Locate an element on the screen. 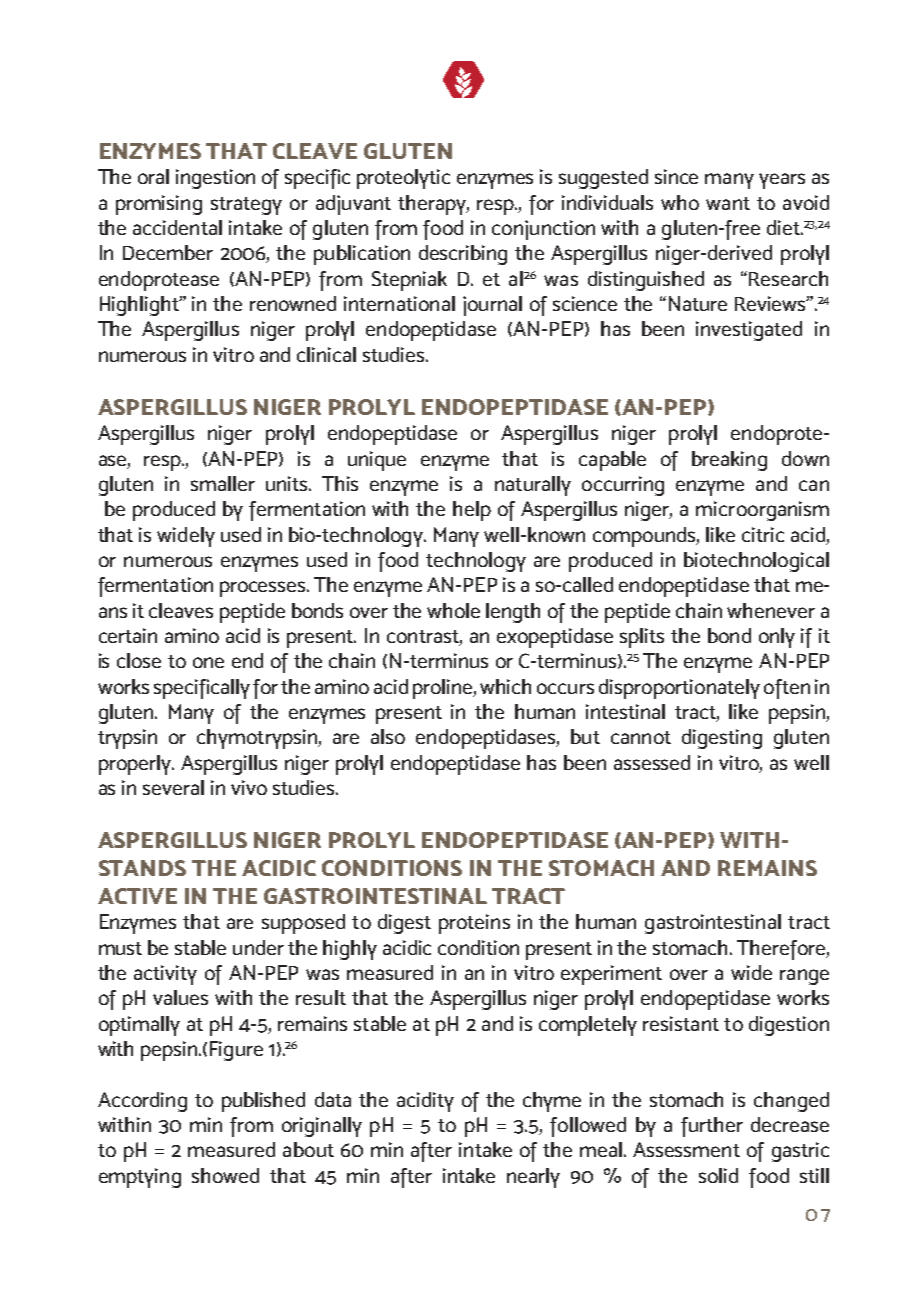 This screenshot has height=1293, width=924. nearly is located at coordinates (533, 1178).
